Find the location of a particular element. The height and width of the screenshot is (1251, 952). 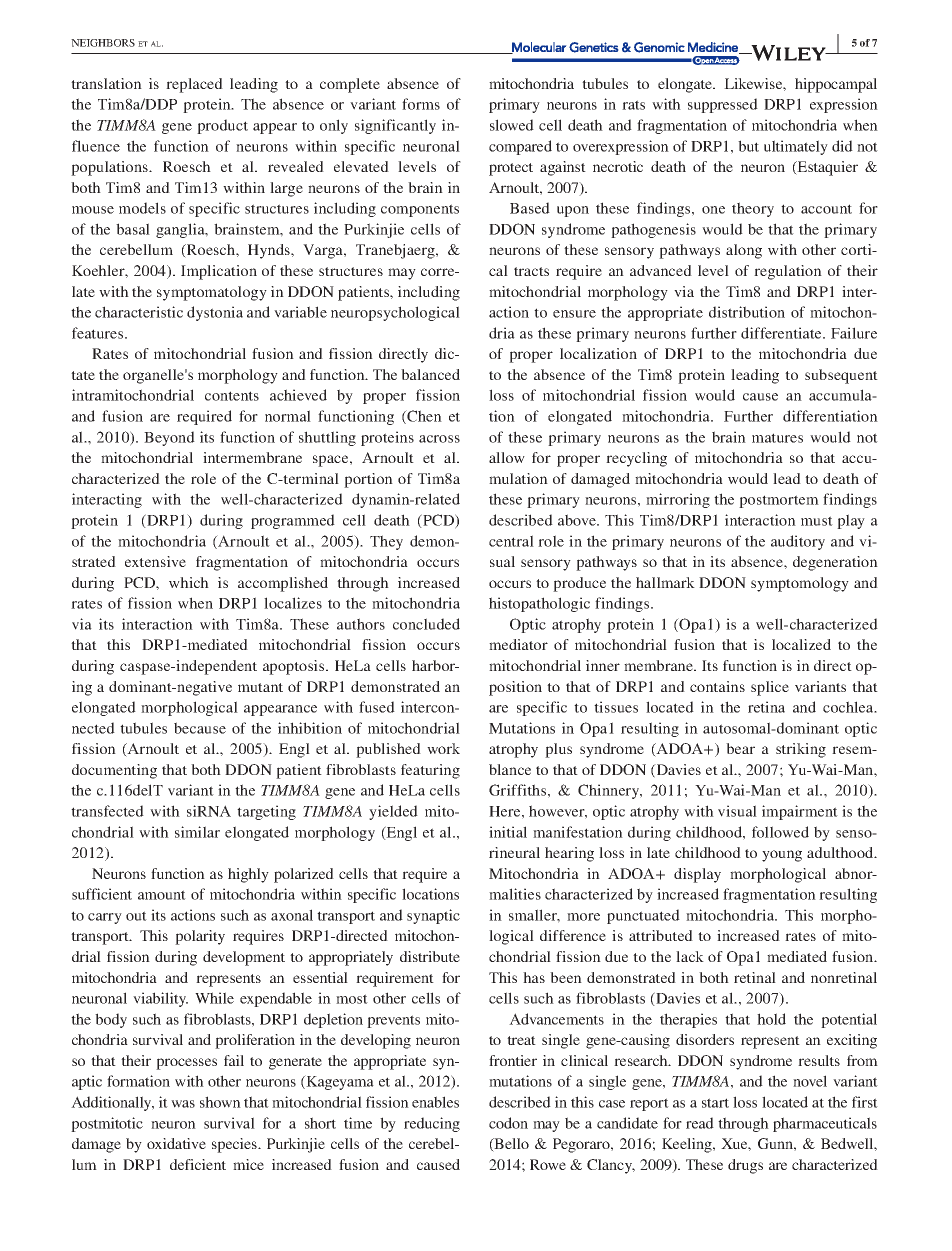

forms is located at coordinates (421, 104).
